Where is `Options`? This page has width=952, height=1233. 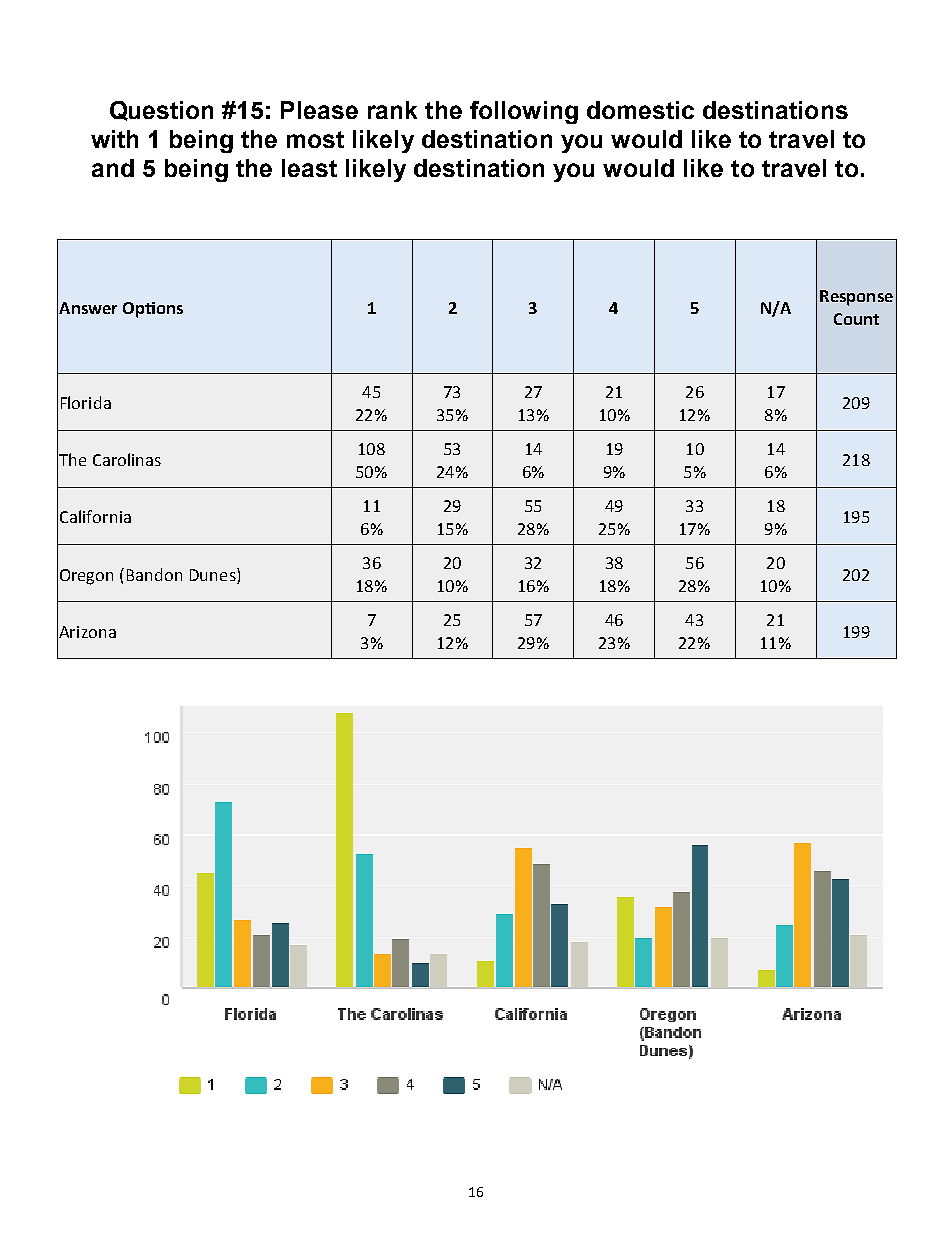
Options is located at coordinates (153, 310).
